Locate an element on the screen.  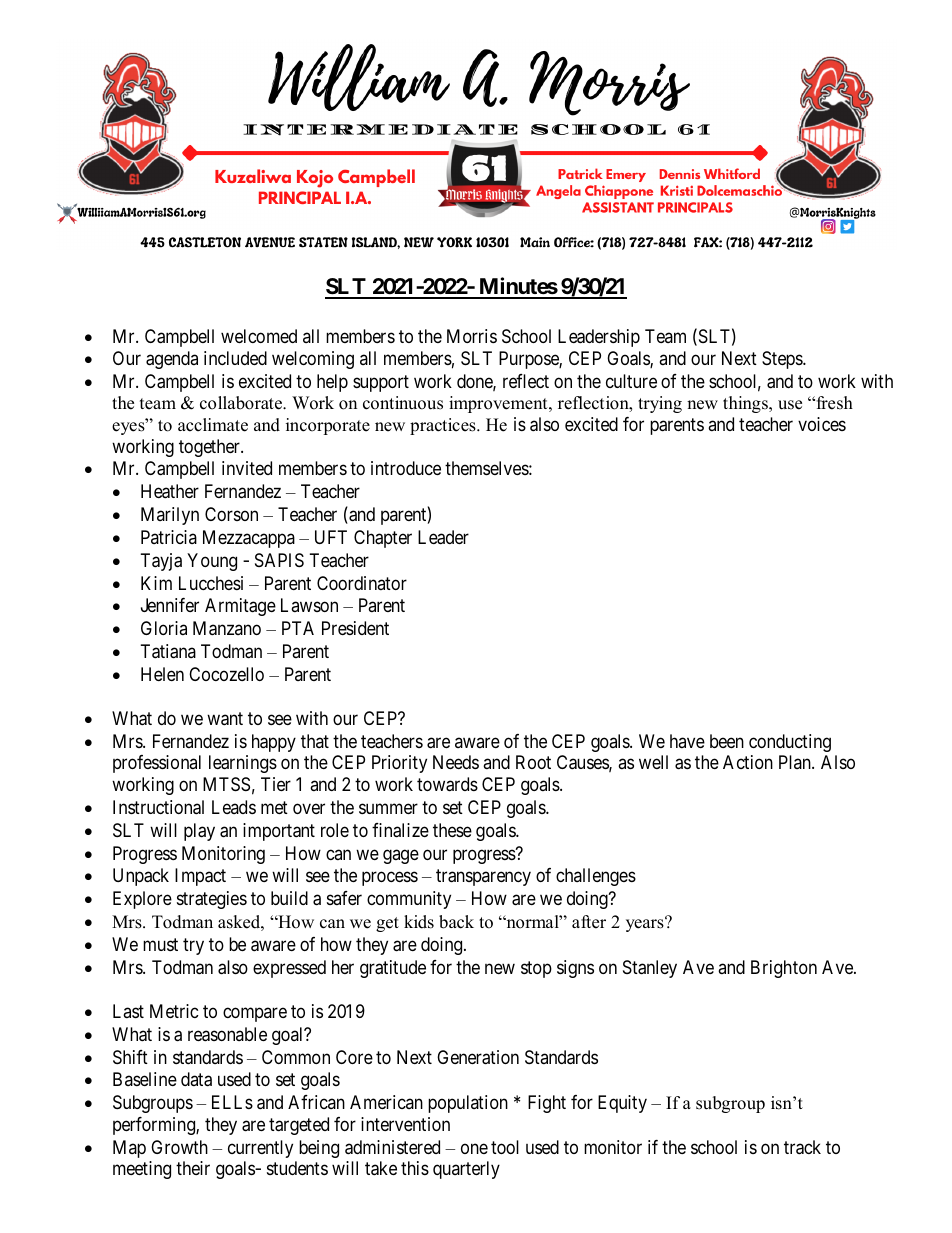
Growth is located at coordinates (179, 1147).
